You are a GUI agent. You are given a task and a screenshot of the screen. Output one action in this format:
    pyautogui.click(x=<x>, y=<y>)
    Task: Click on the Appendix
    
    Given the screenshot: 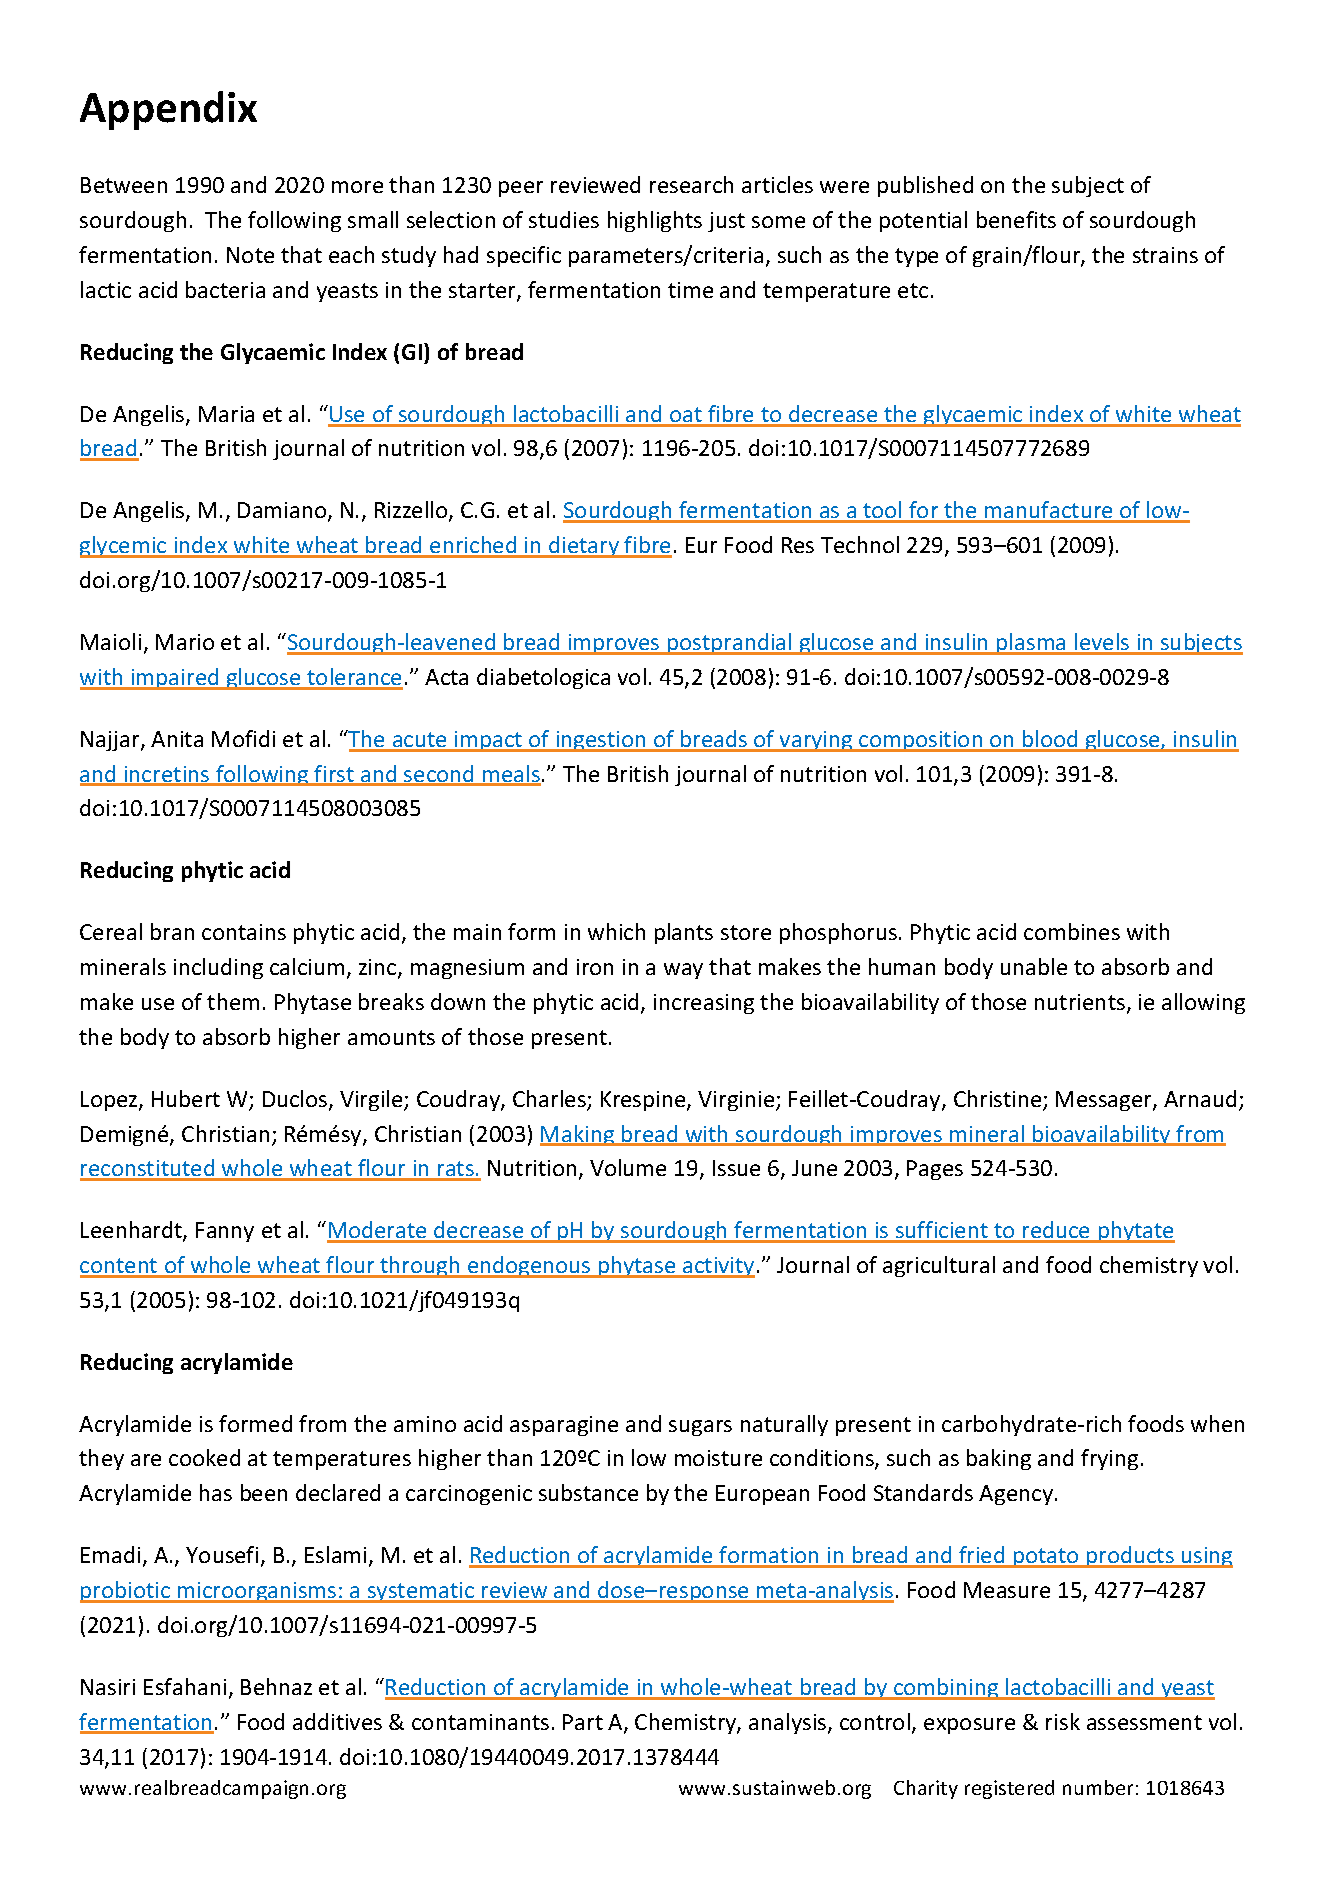 What is the action you would take?
    pyautogui.click(x=168, y=110)
